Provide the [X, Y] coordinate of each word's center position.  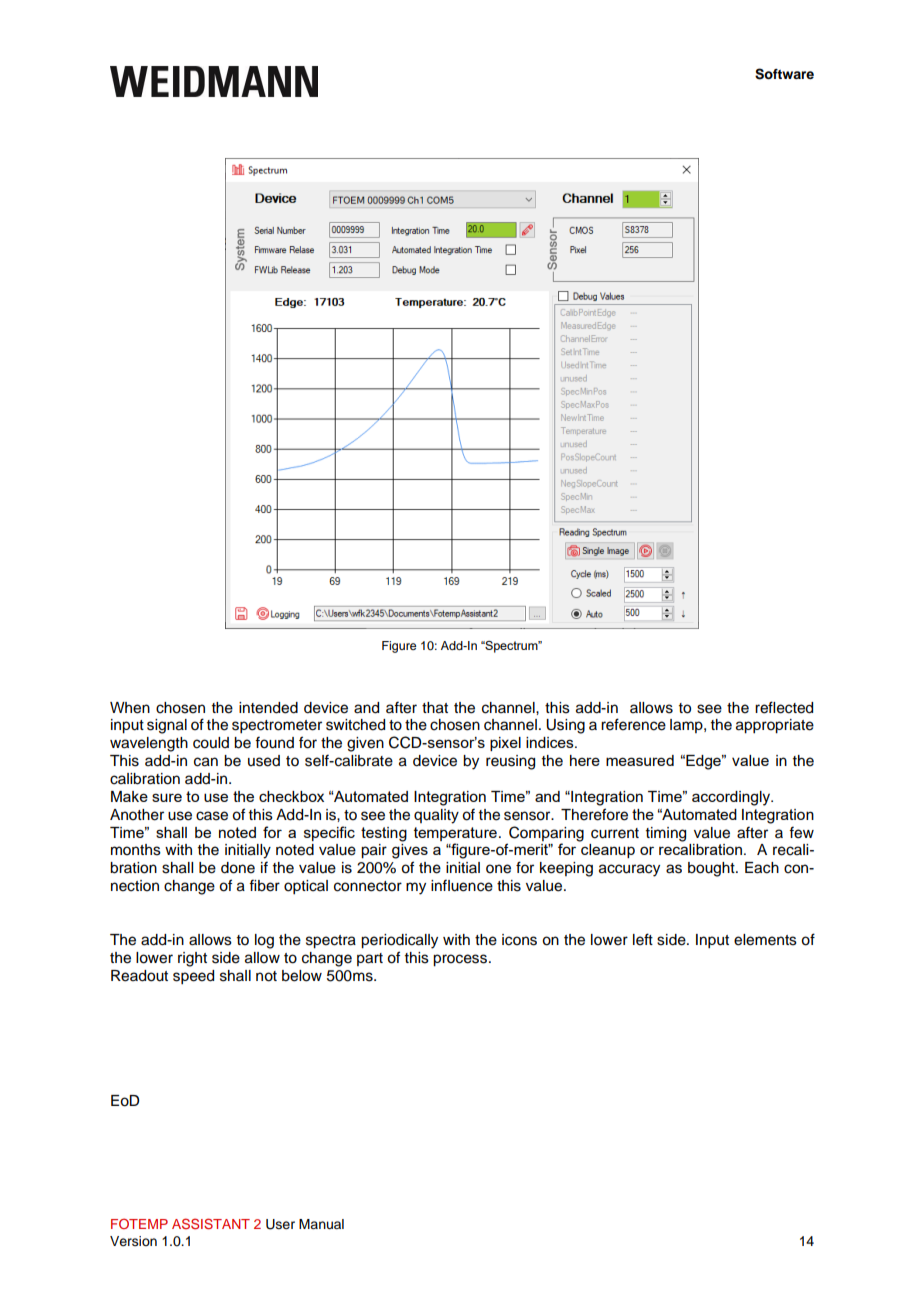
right [192, 959]
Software [784, 74]
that [435, 708]
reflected [784, 707]
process [461, 960]
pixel [505, 744]
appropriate [775, 726]
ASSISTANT [211, 1224]
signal [167, 726]
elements [765, 940]
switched [355, 725]
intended [268, 708]
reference [633, 724]
